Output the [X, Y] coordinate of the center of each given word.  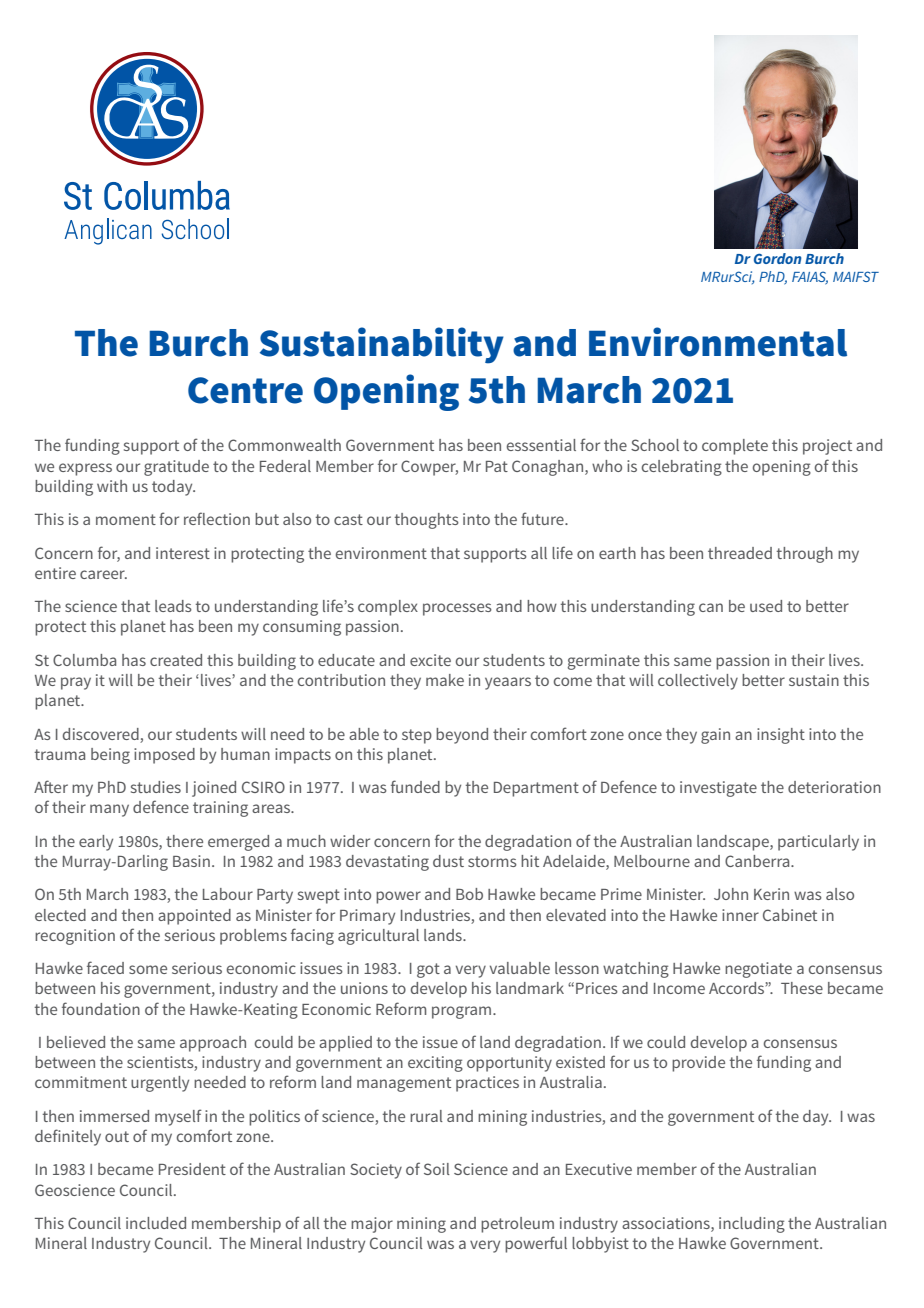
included [156, 1223]
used [766, 606]
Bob [469, 894]
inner [740, 915]
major [372, 1225]
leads [173, 606]
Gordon [778, 258]
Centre [245, 390]
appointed [194, 917]
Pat [497, 466]
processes [457, 609]
